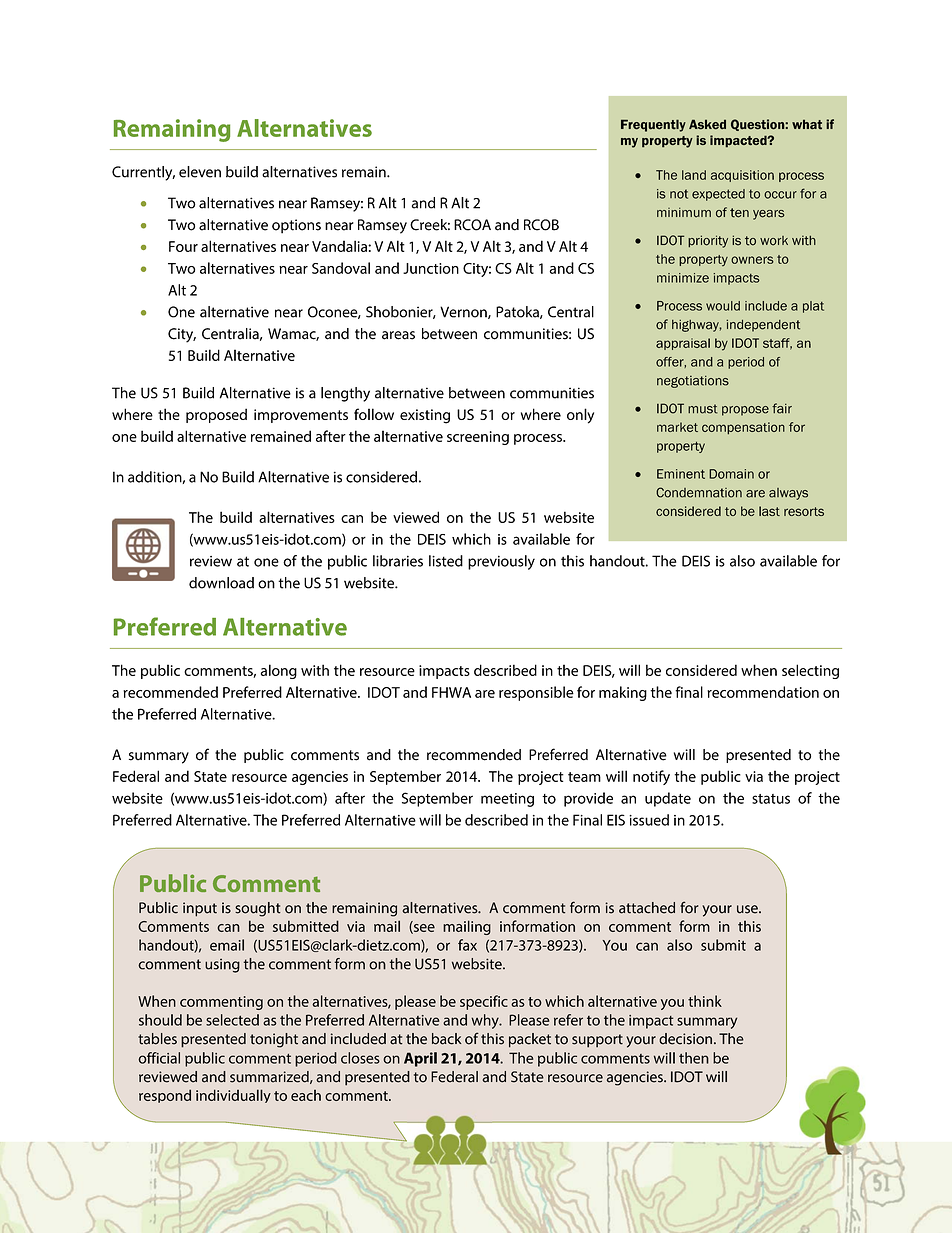 The image size is (952, 1233). Describe the element at coordinates (431, 268) in the image. I see `Junction` at that location.
